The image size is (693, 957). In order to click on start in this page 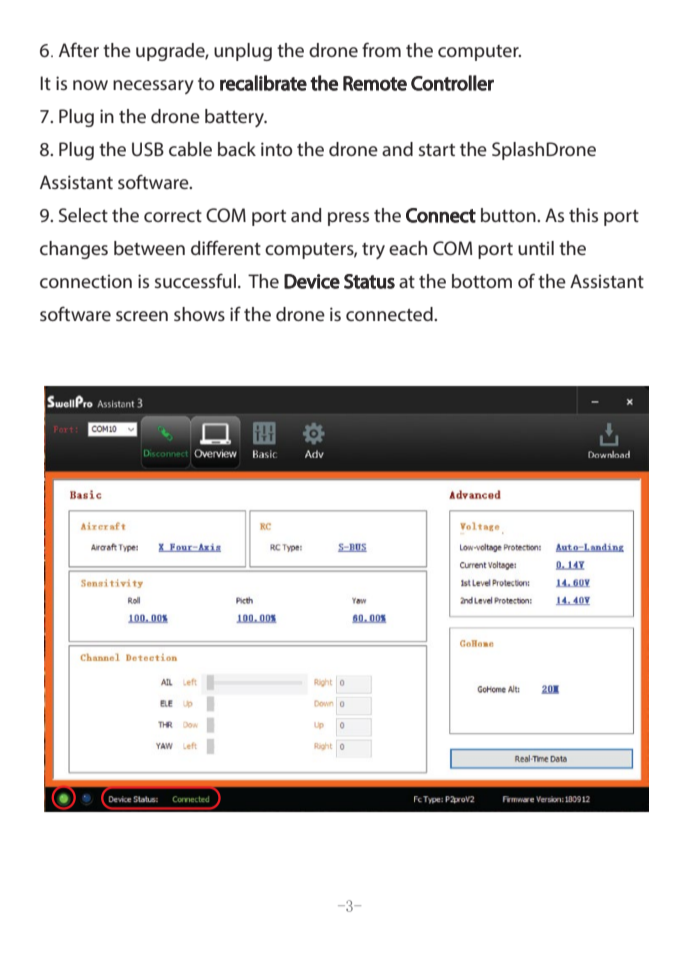, I will do `click(437, 150)`.
